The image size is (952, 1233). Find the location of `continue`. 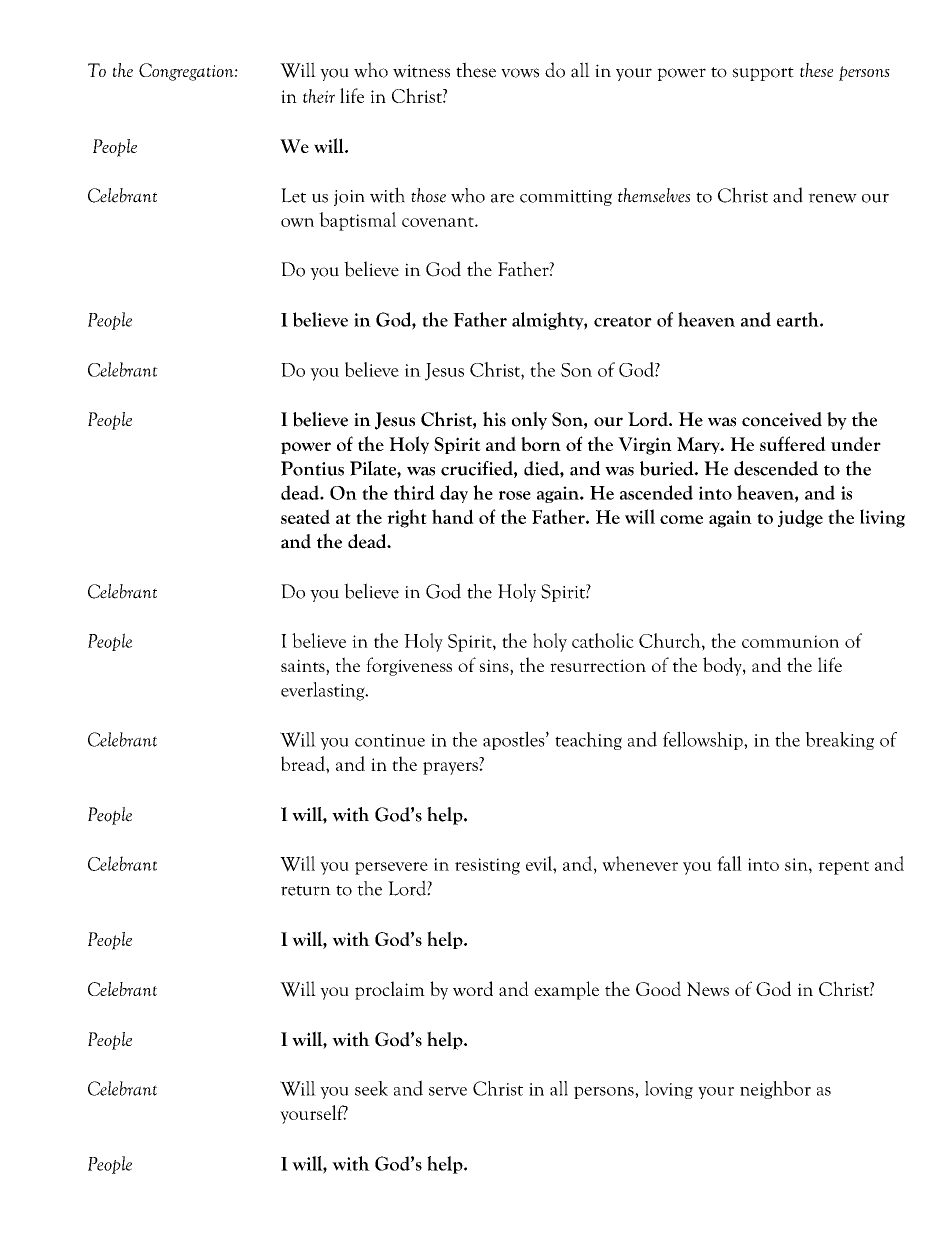

continue is located at coordinates (390, 740).
